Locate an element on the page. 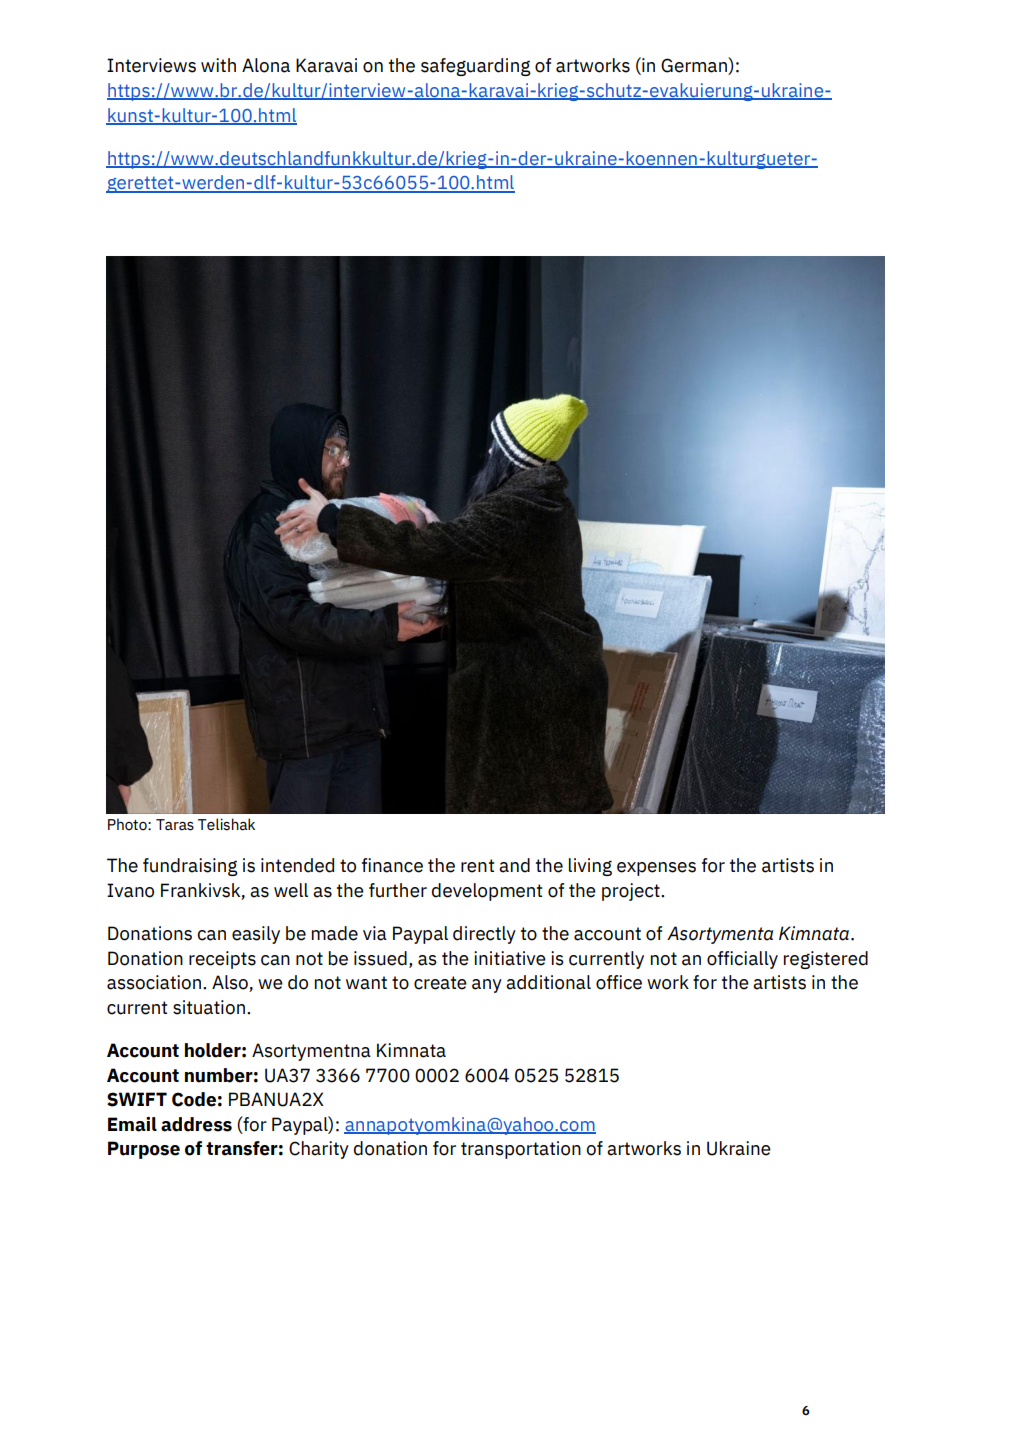  Taras is located at coordinates (175, 825).
